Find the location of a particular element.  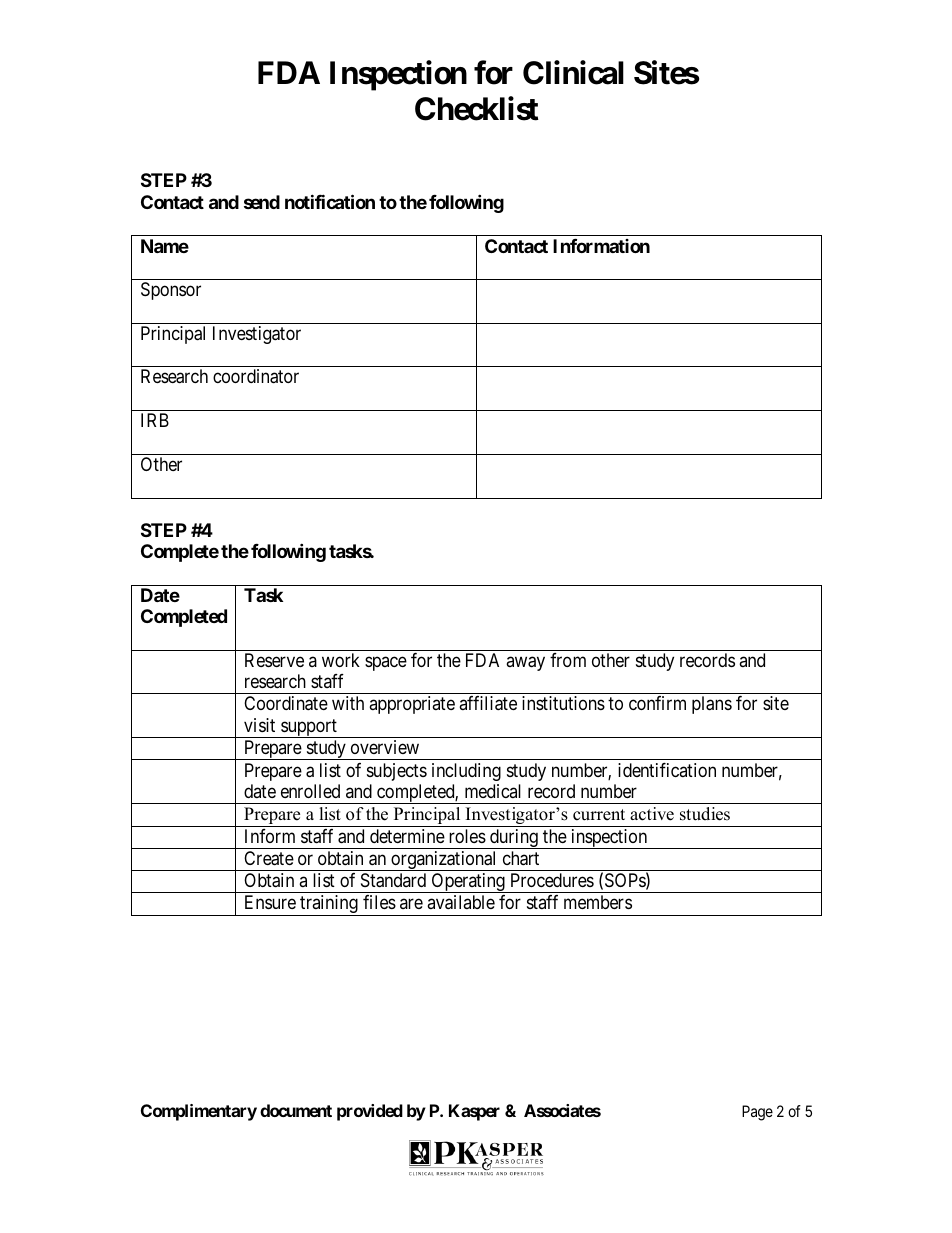

confirm is located at coordinates (657, 703).
